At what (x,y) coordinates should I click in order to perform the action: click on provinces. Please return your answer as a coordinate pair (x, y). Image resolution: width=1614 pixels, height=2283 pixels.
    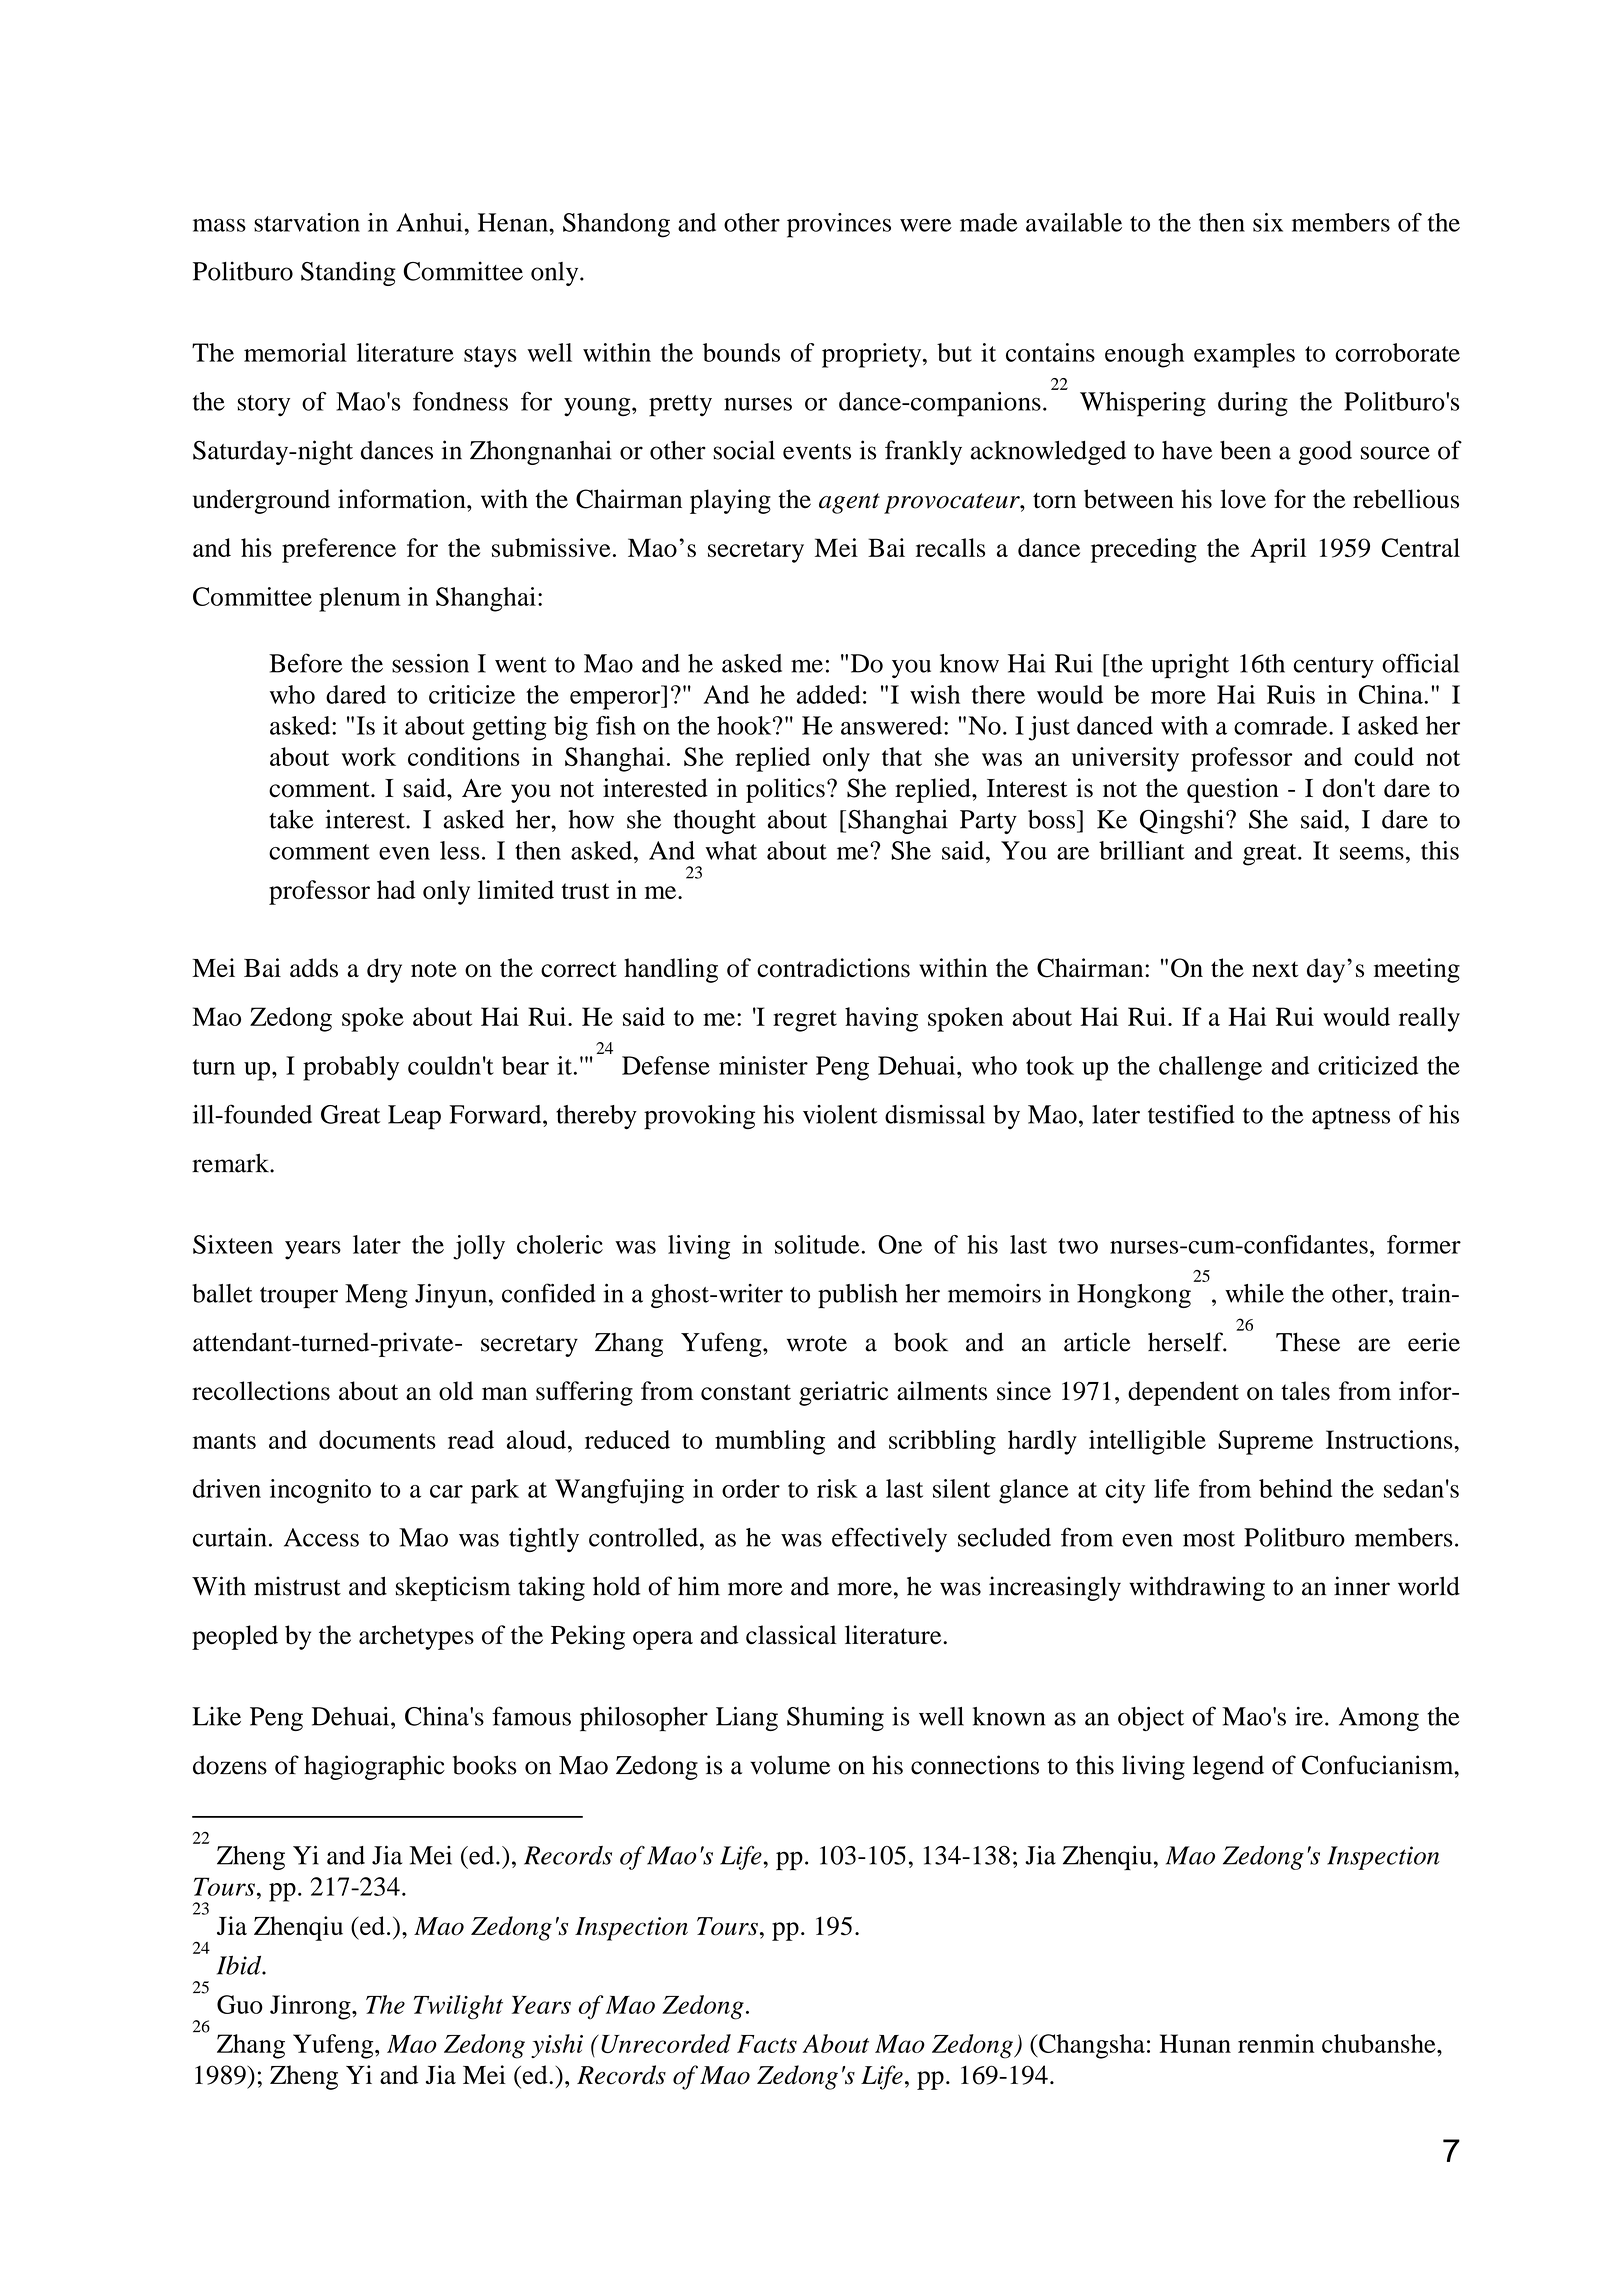
    Looking at the image, I should click on (839, 225).
